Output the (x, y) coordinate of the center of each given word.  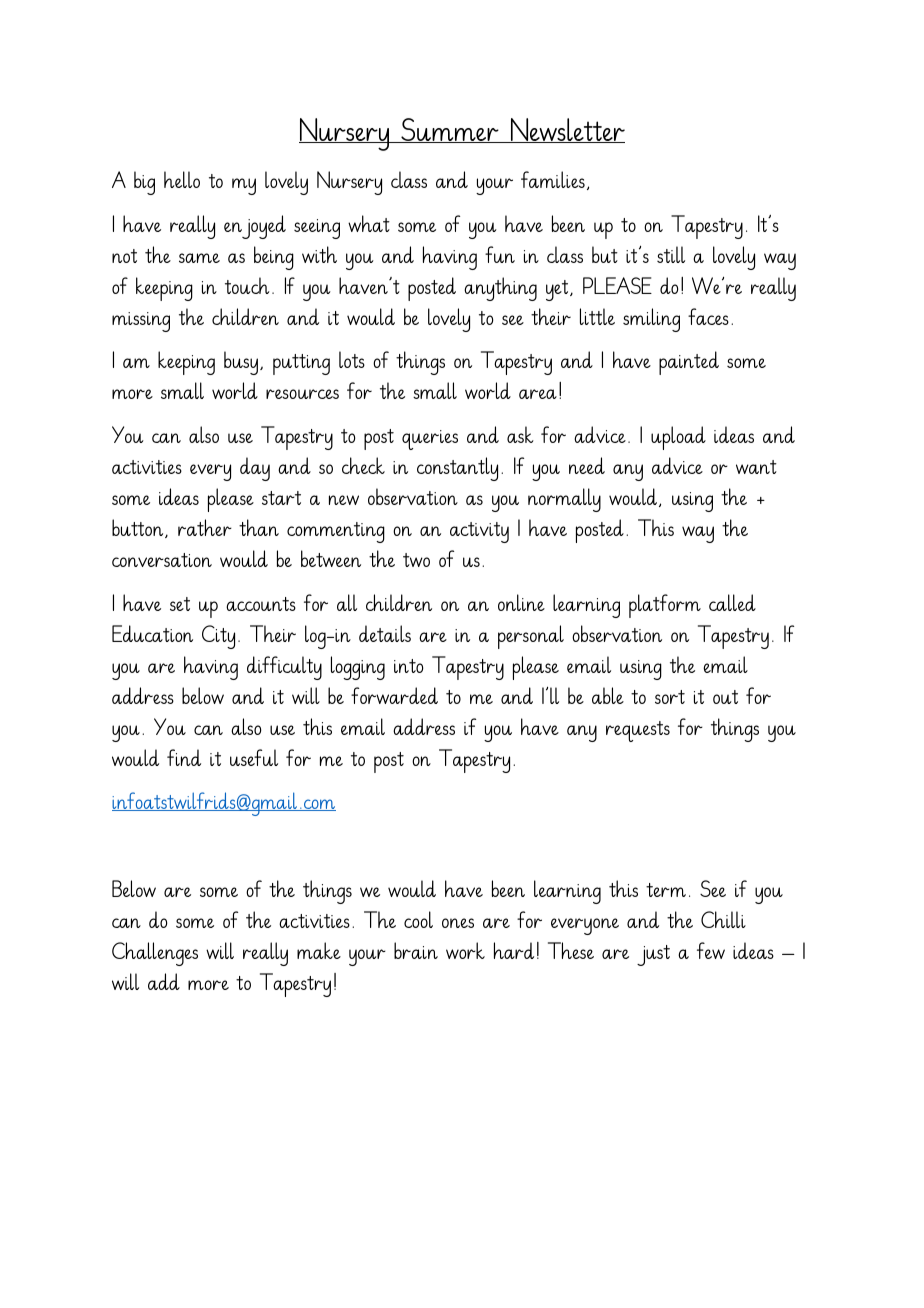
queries (430, 440)
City (218, 637)
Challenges (155, 954)
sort (670, 697)
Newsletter (566, 130)
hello (182, 179)
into (409, 666)
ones (458, 923)
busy (242, 363)
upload (678, 438)
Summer (450, 130)
